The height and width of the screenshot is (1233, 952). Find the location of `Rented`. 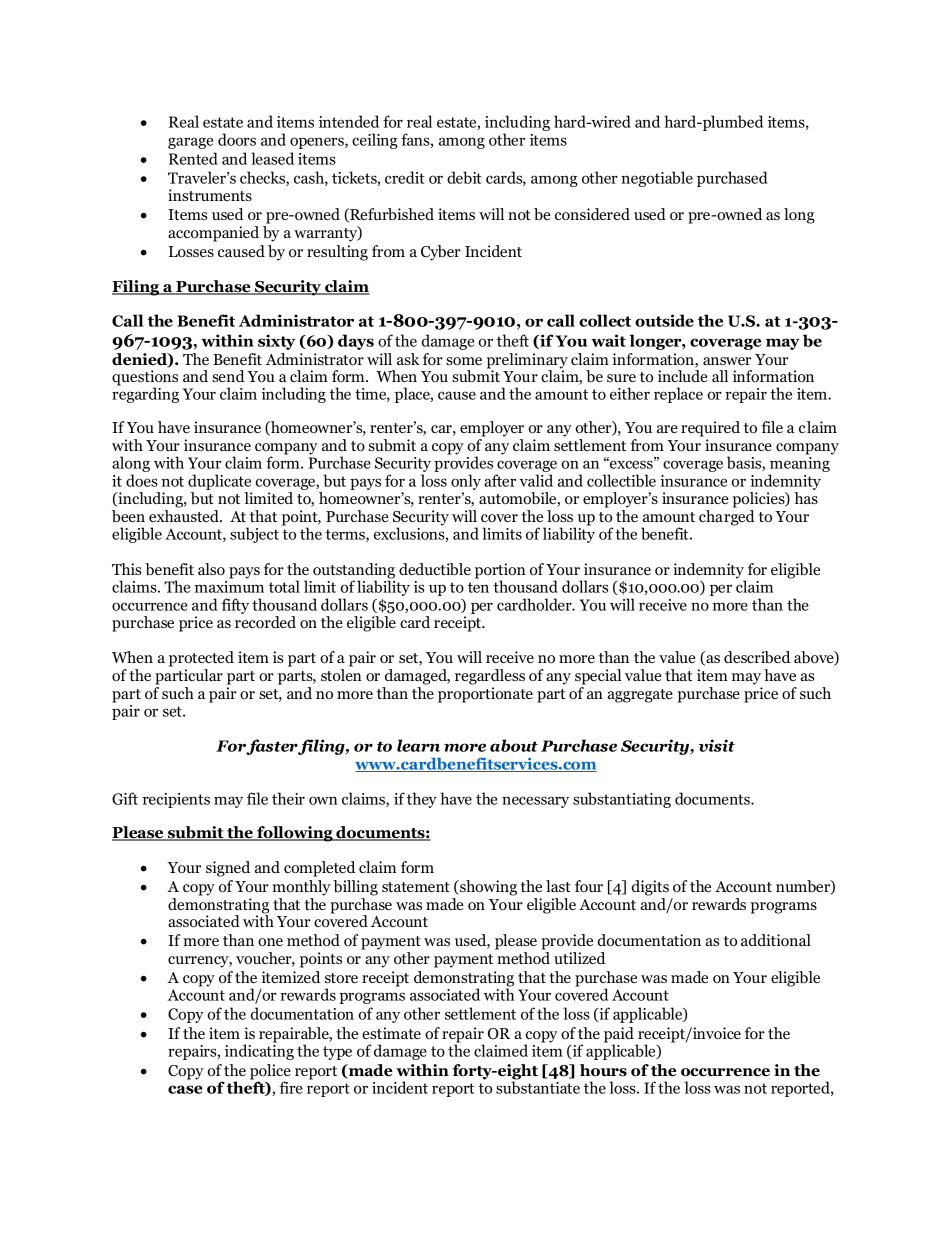

Rented is located at coordinates (193, 158).
